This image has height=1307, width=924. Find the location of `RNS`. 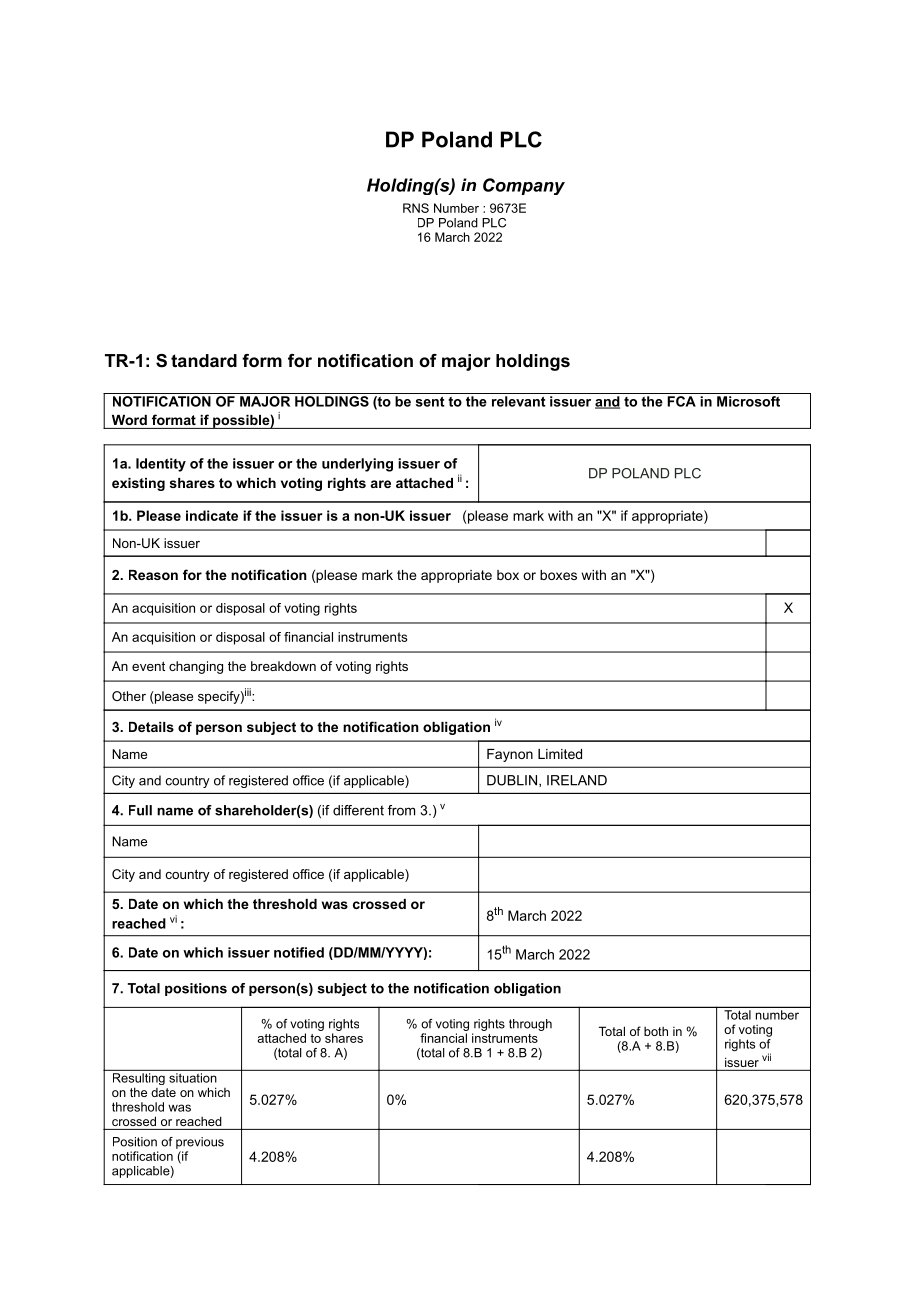

RNS is located at coordinates (416, 208).
